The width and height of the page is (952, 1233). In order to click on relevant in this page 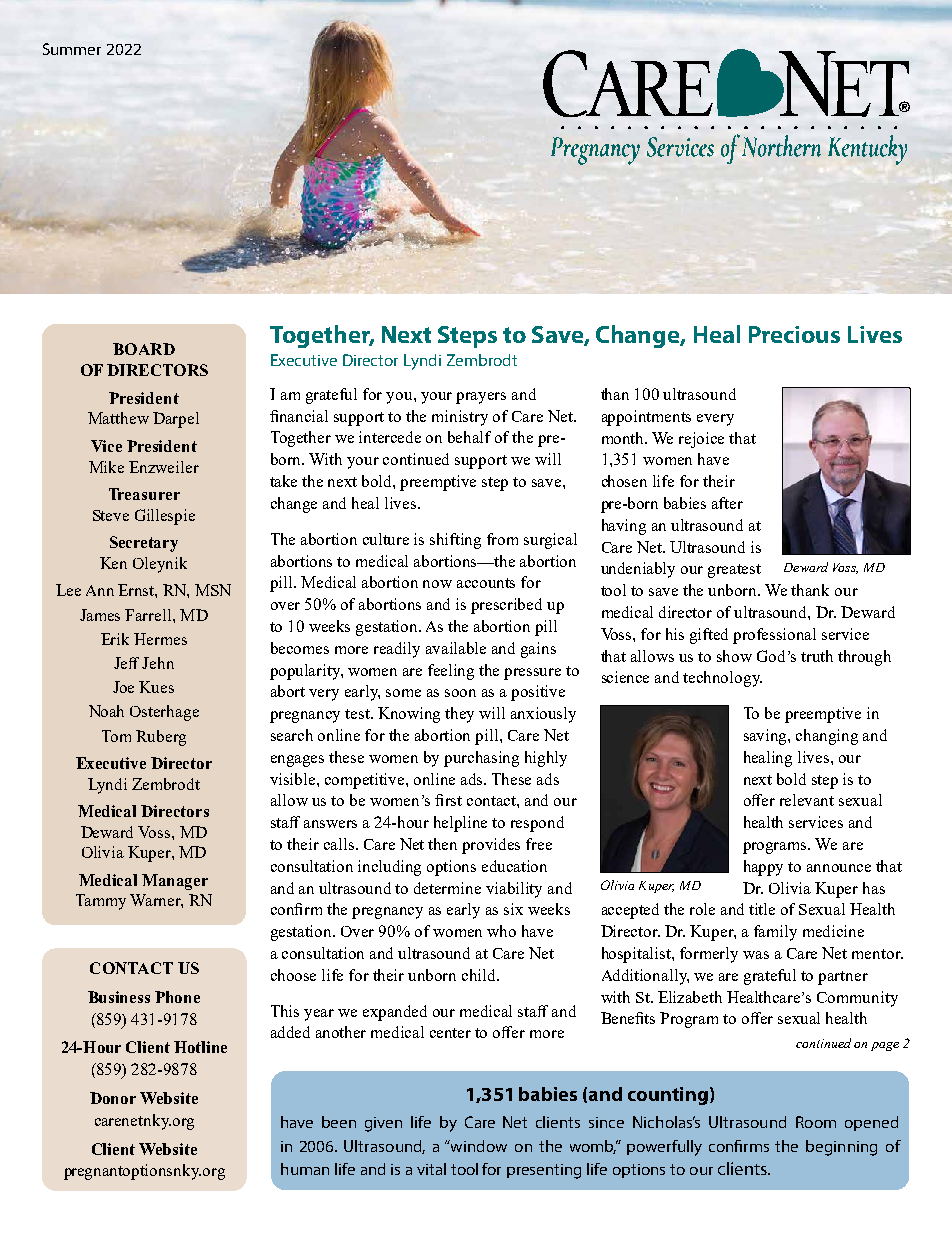, I will do `click(807, 800)`.
